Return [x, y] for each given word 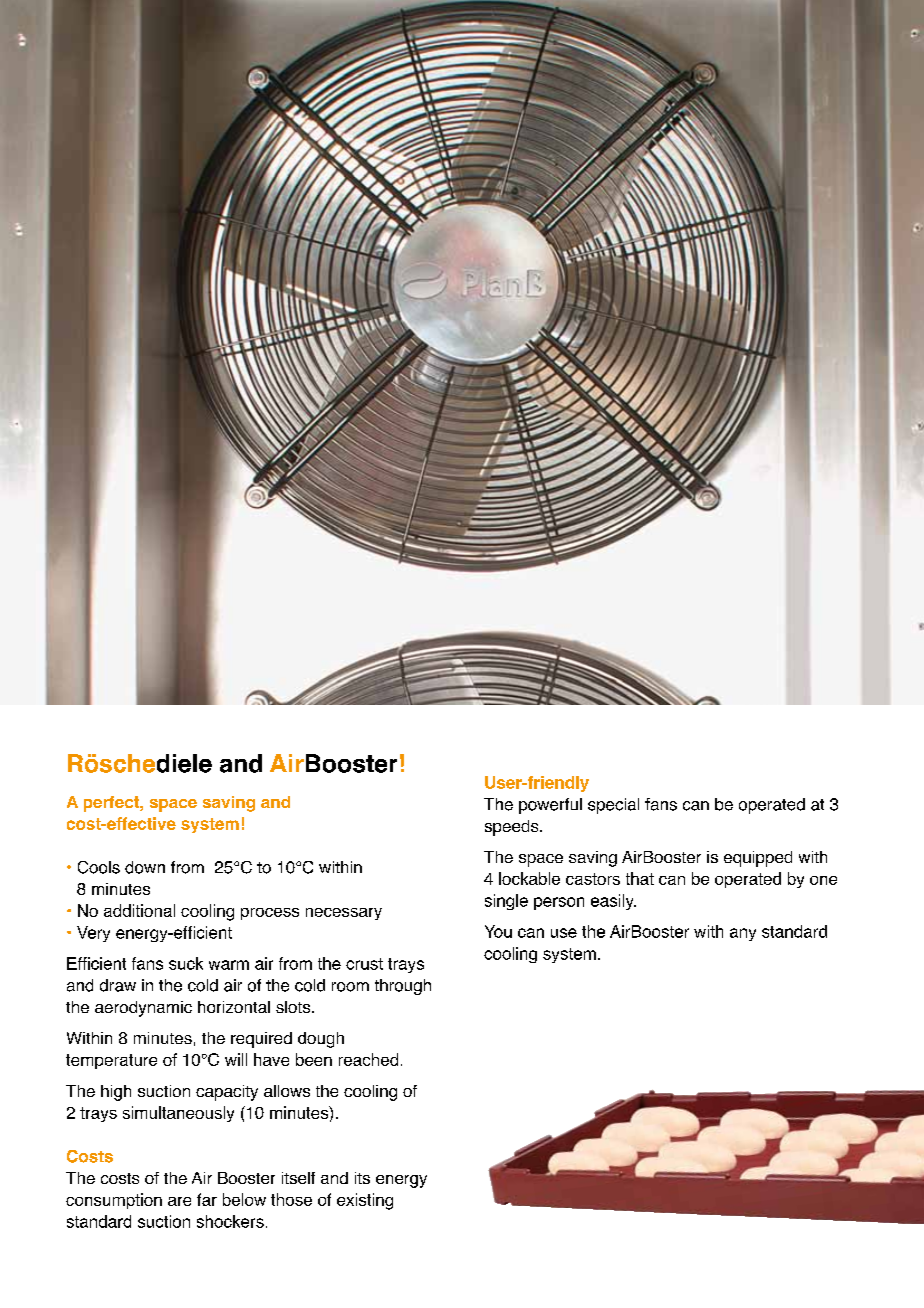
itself [298, 1178]
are [179, 1201]
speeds [513, 828]
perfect [112, 804]
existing [365, 1201]
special [613, 806]
